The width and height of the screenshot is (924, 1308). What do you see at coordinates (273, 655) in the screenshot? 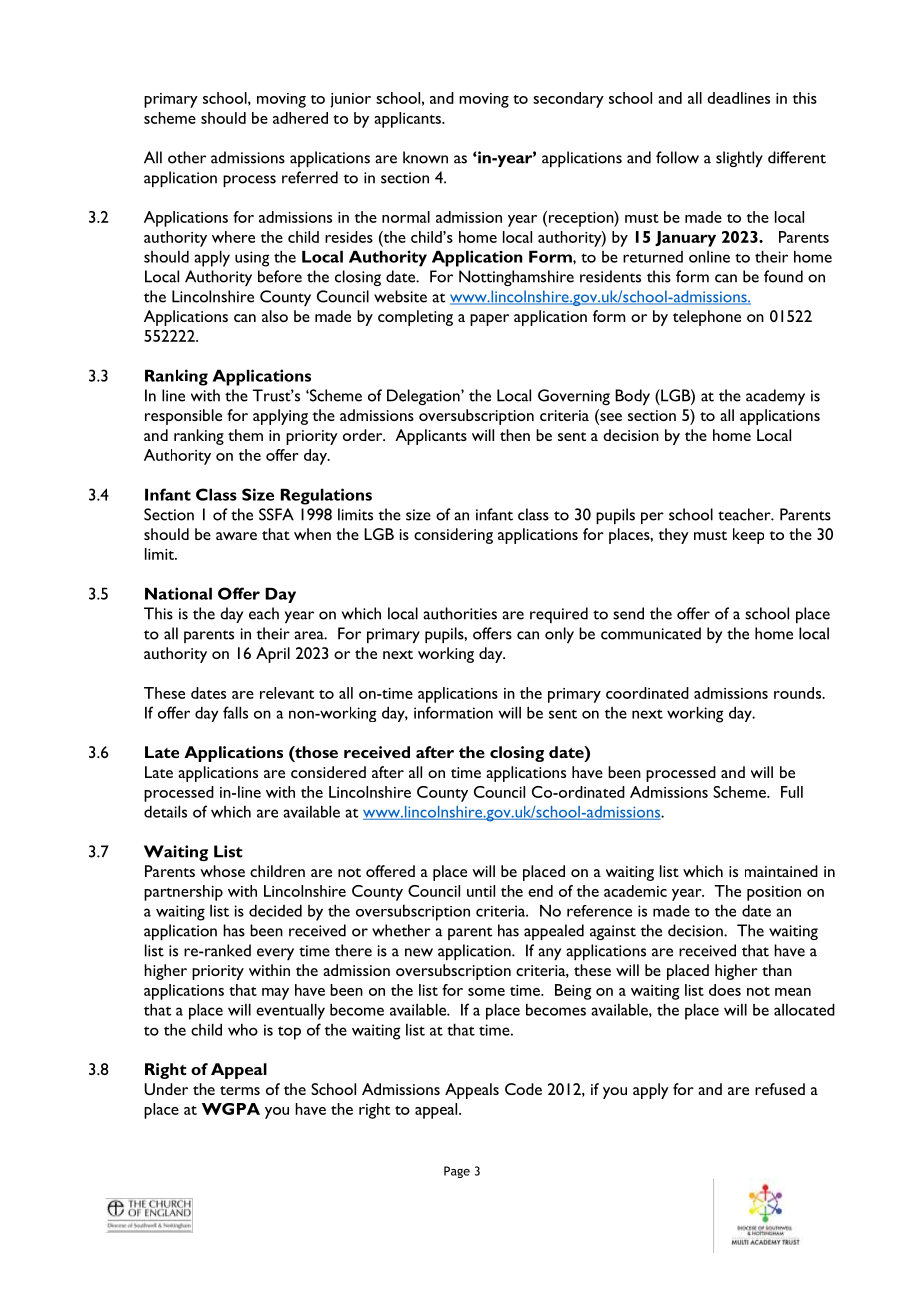
I see `April` at bounding box center [273, 655].
